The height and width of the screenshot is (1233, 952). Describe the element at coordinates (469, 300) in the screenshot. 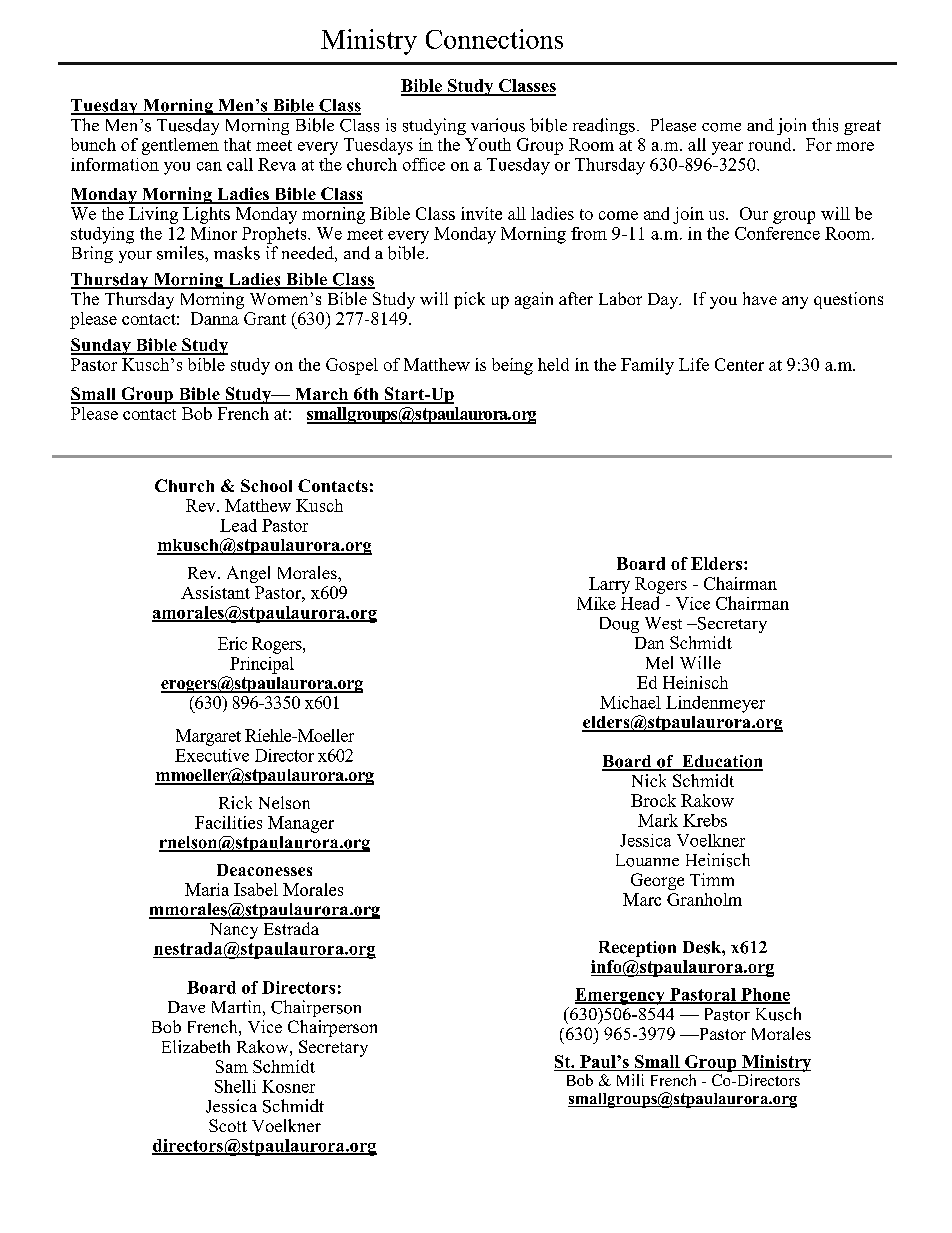

I see `pick` at that location.
